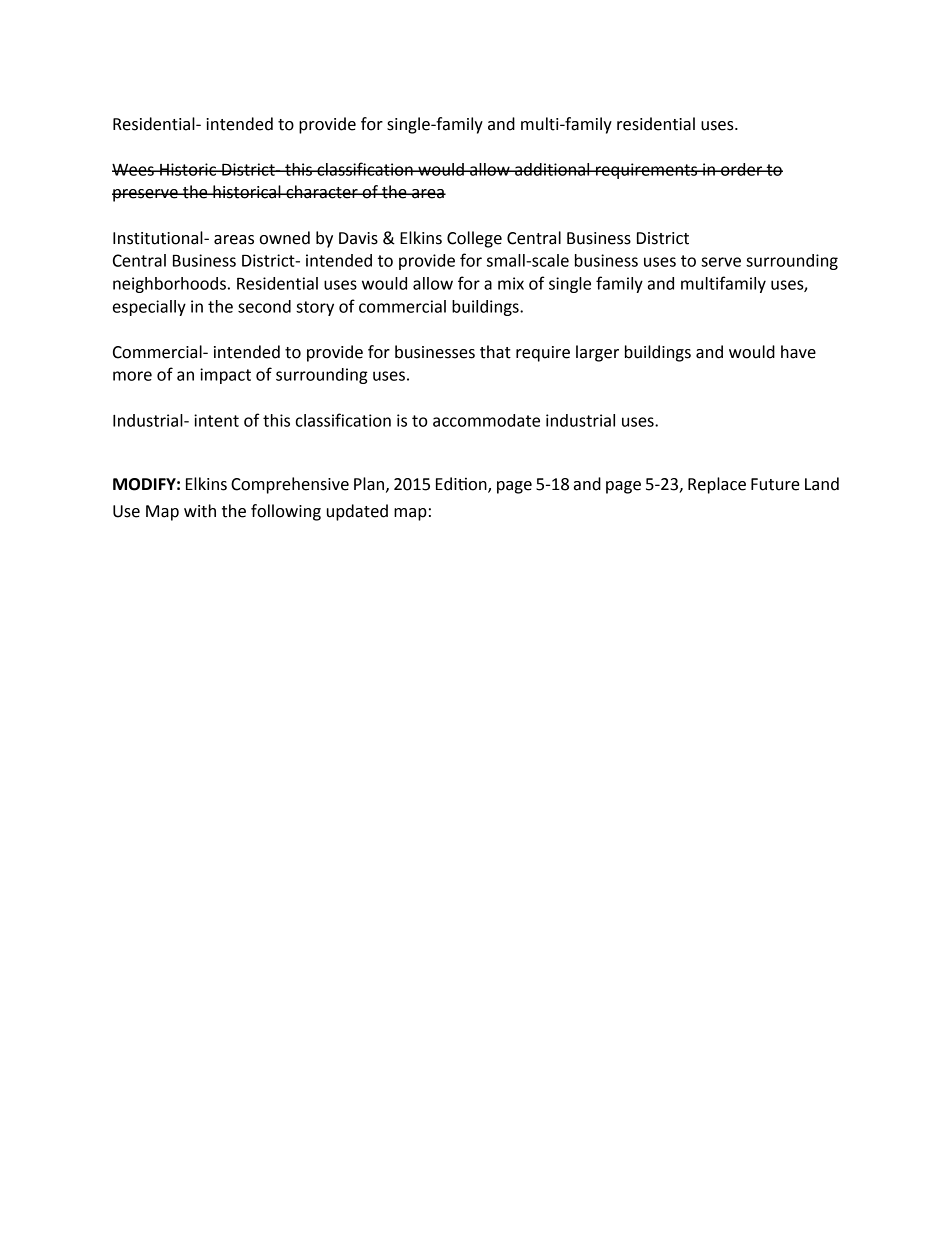 The image size is (952, 1233). Describe the element at coordinates (134, 170) in the screenshot. I see `Wees` at that location.
